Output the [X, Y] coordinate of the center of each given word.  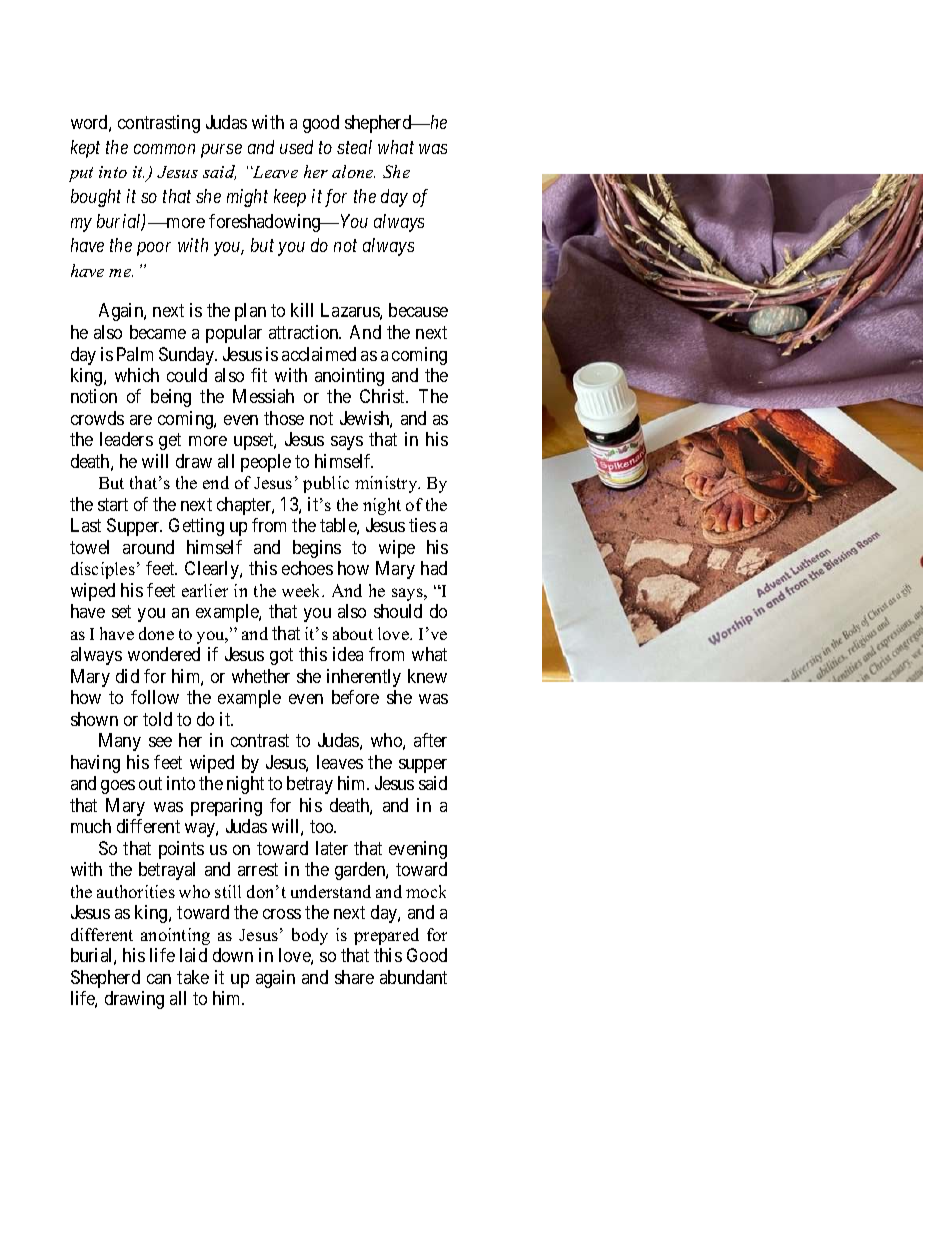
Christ [384, 396]
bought [96, 198]
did [127, 676]
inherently [364, 678]
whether [261, 676]
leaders [126, 439]
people [266, 463]
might [247, 198]
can [159, 979]
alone [353, 171]
